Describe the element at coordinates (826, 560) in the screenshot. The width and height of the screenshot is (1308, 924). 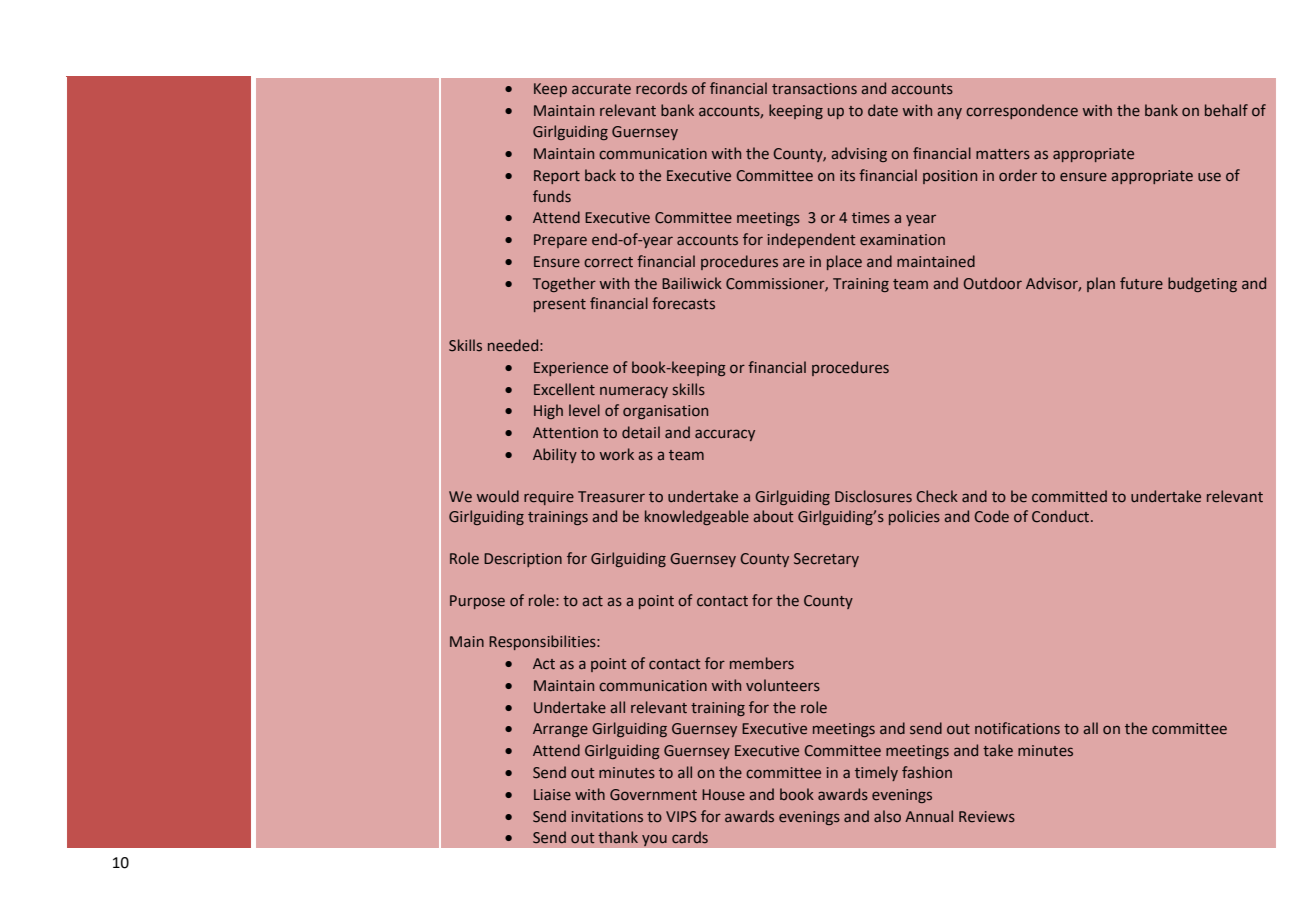
I see `Secretary` at that location.
